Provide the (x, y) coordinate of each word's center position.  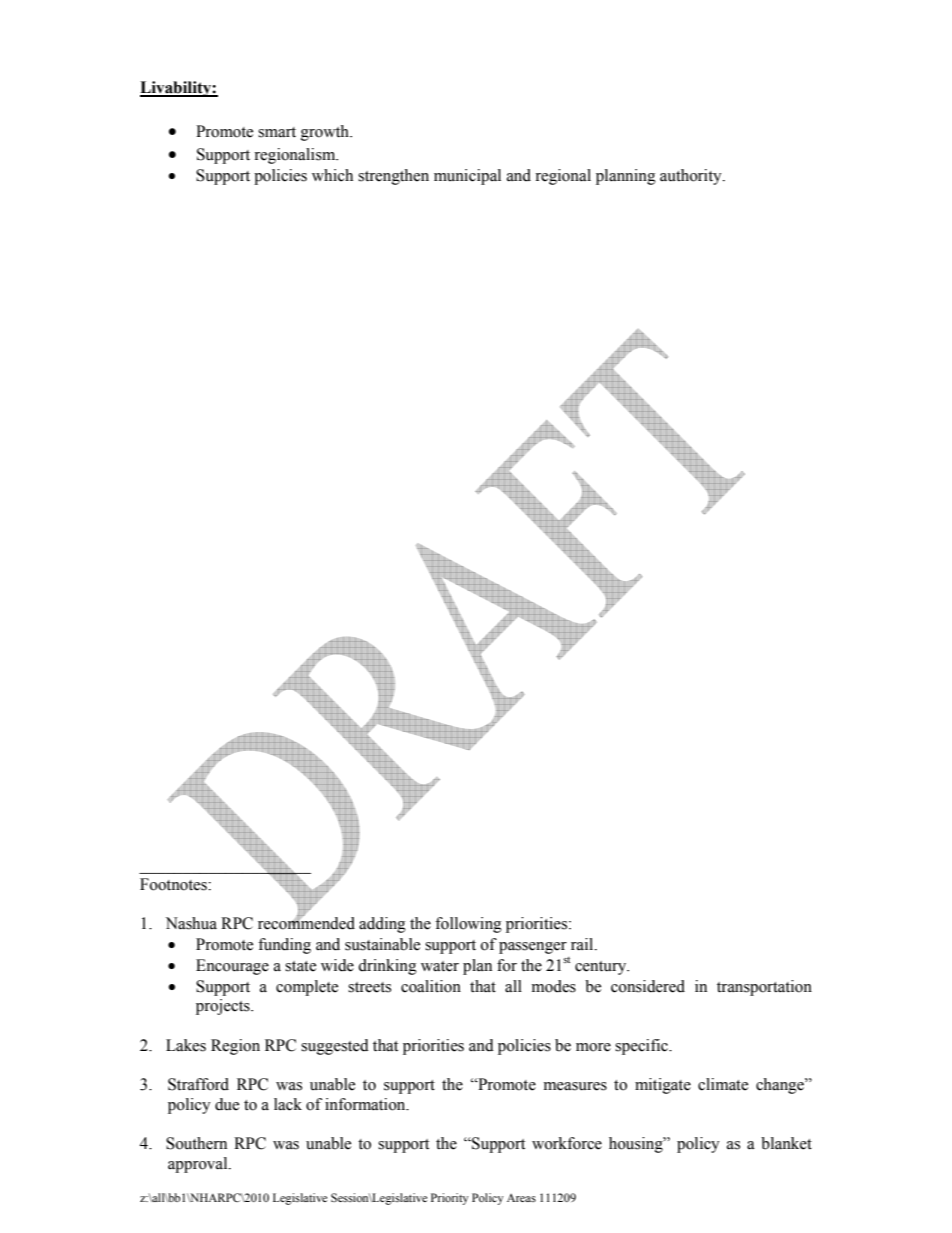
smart (277, 132)
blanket (786, 1143)
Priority (449, 1199)
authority (692, 177)
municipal (467, 177)
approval (199, 1165)
